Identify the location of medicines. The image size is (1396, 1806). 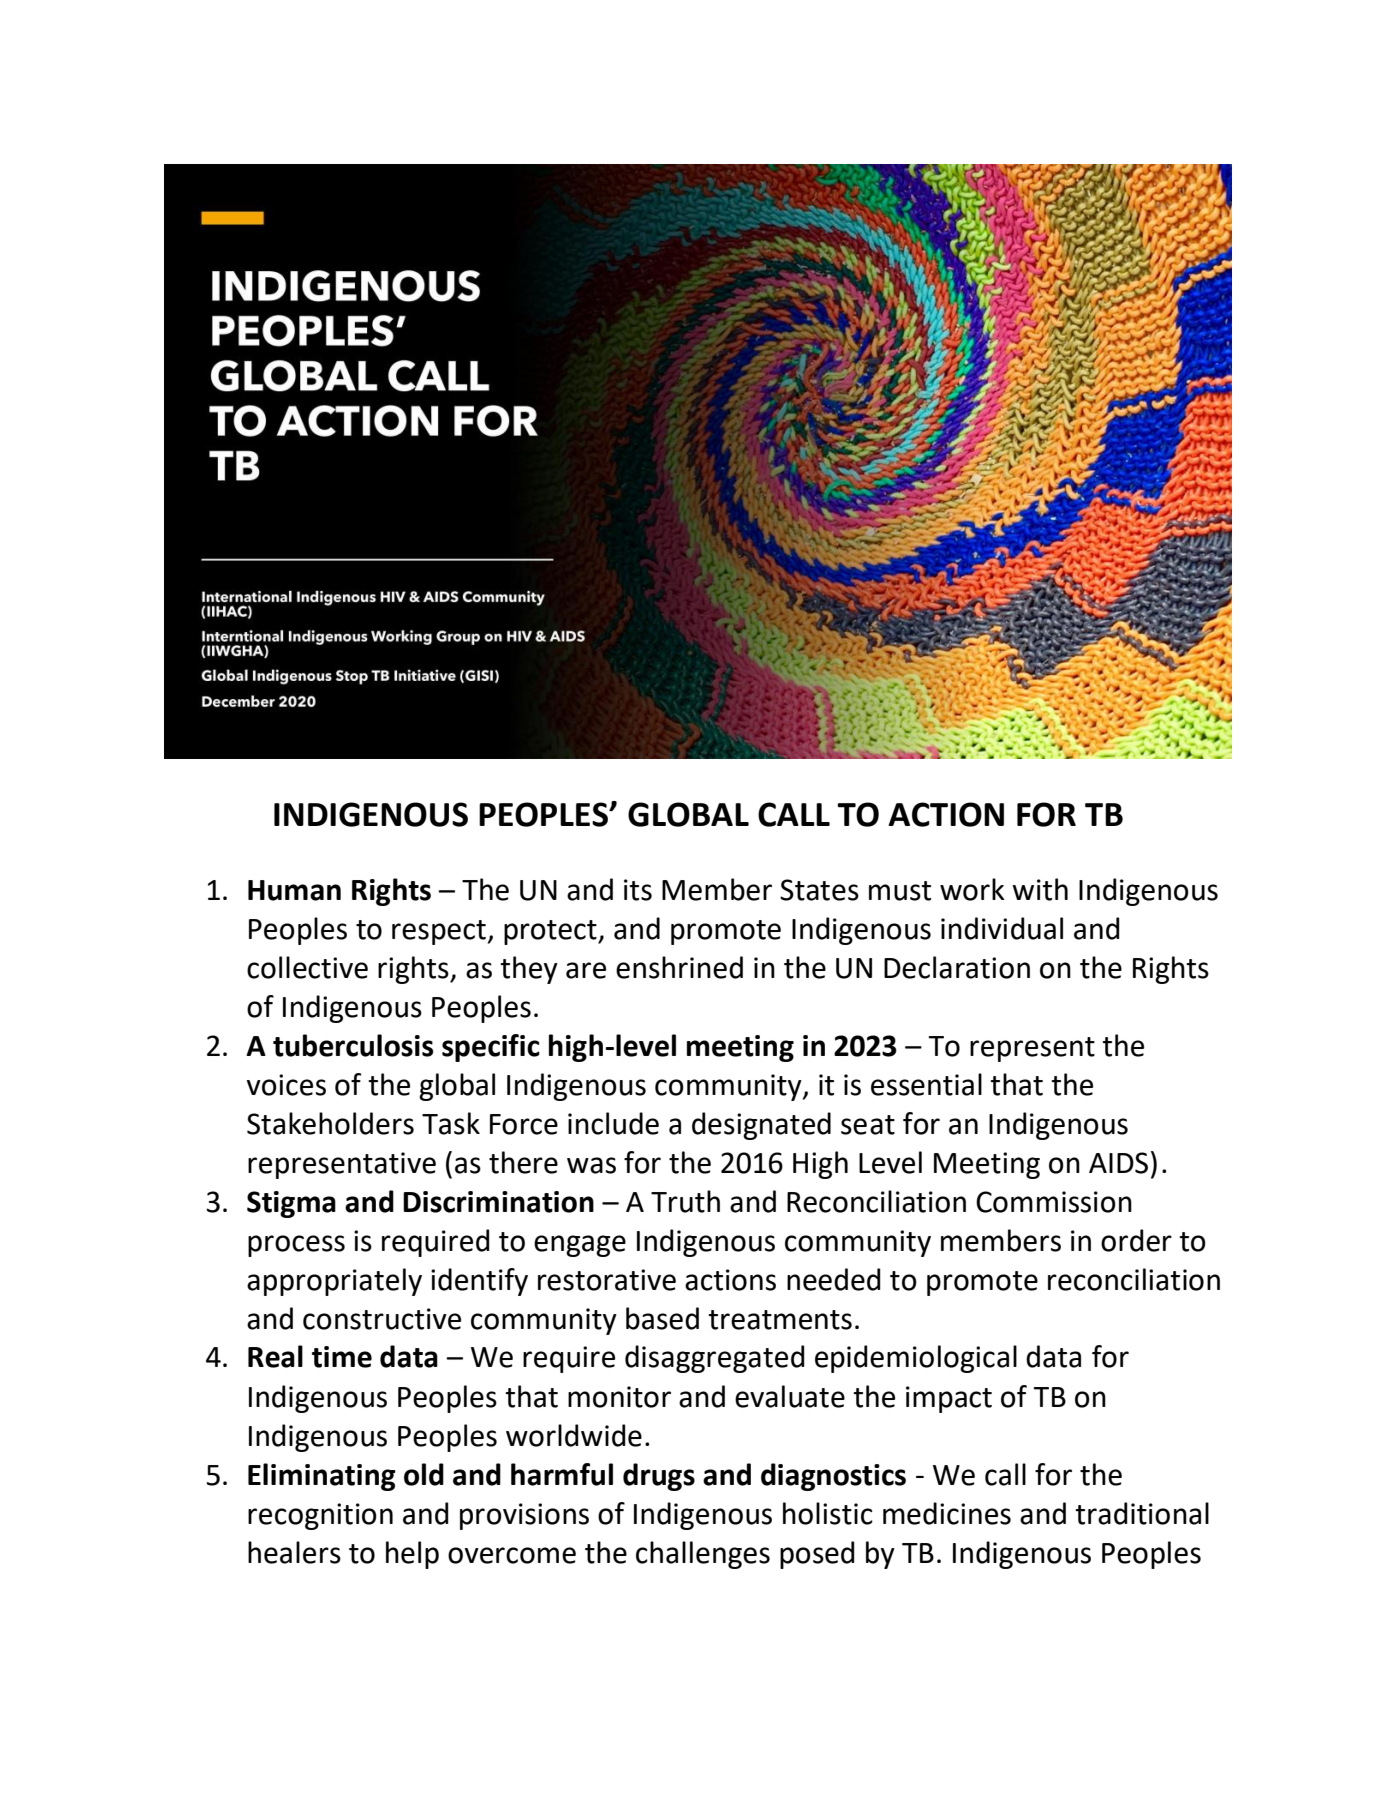
(947, 1513).
